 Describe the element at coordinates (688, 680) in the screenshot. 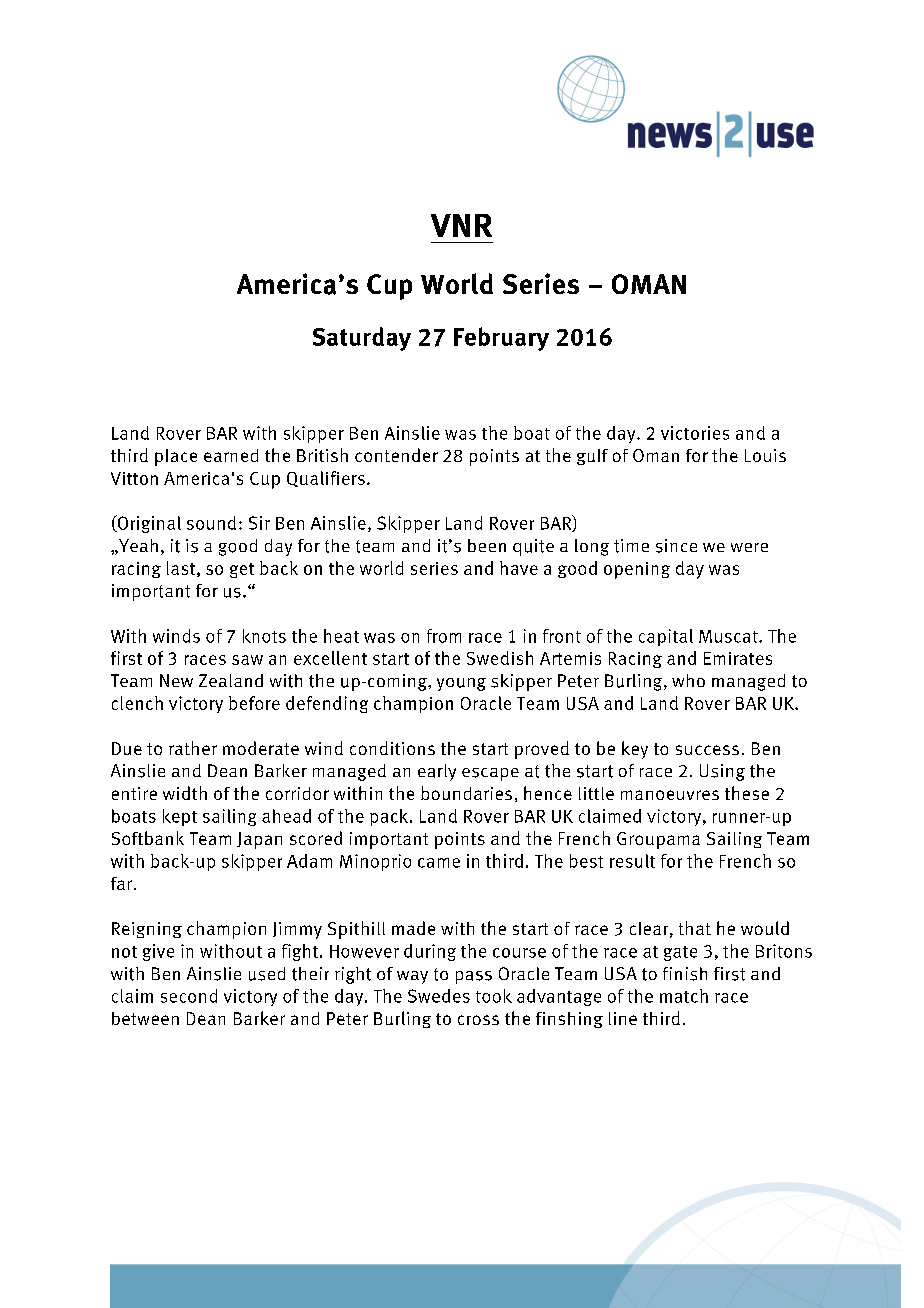

I see `who` at that location.
